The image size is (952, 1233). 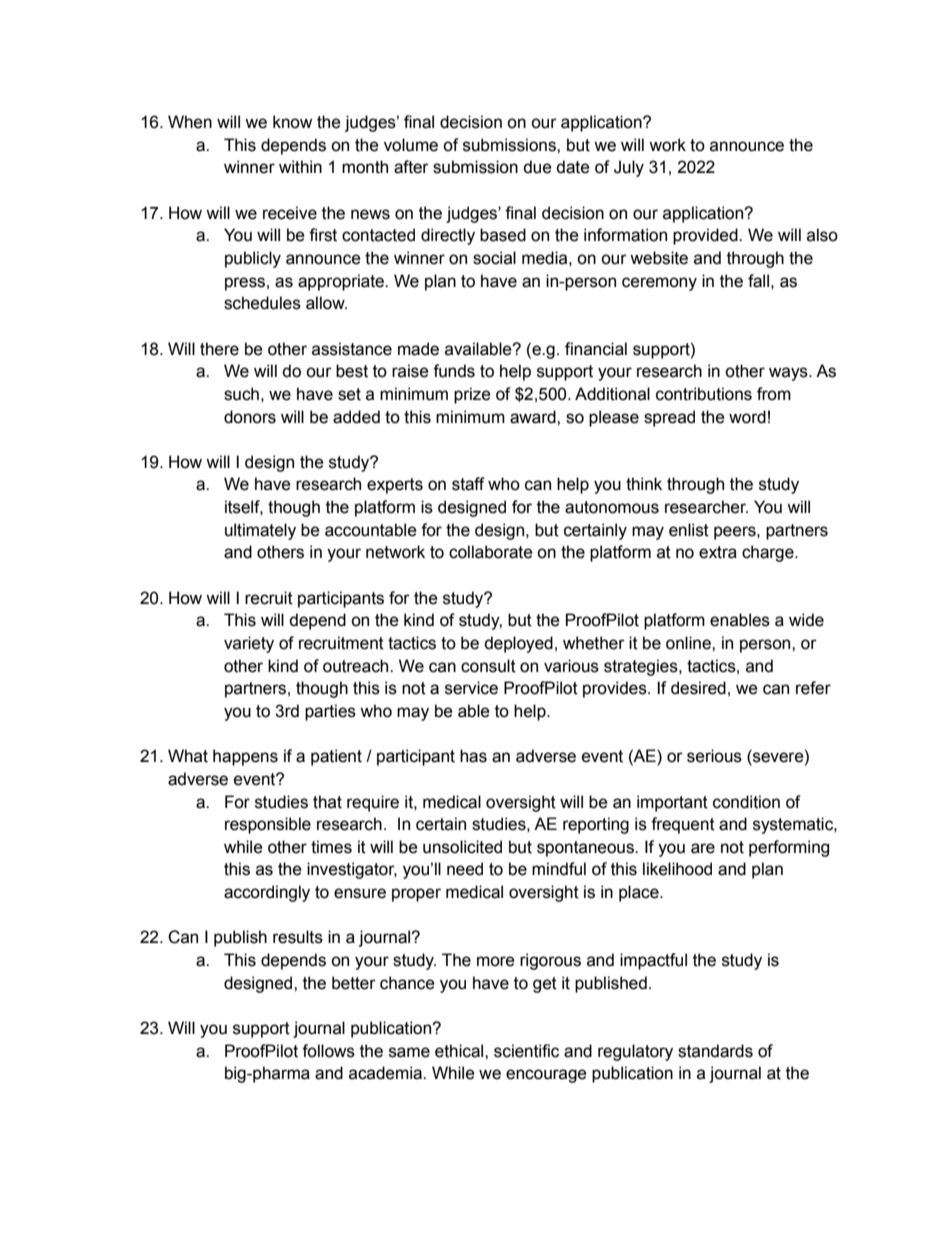 I want to click on variety, so click(x=249, y=644).
